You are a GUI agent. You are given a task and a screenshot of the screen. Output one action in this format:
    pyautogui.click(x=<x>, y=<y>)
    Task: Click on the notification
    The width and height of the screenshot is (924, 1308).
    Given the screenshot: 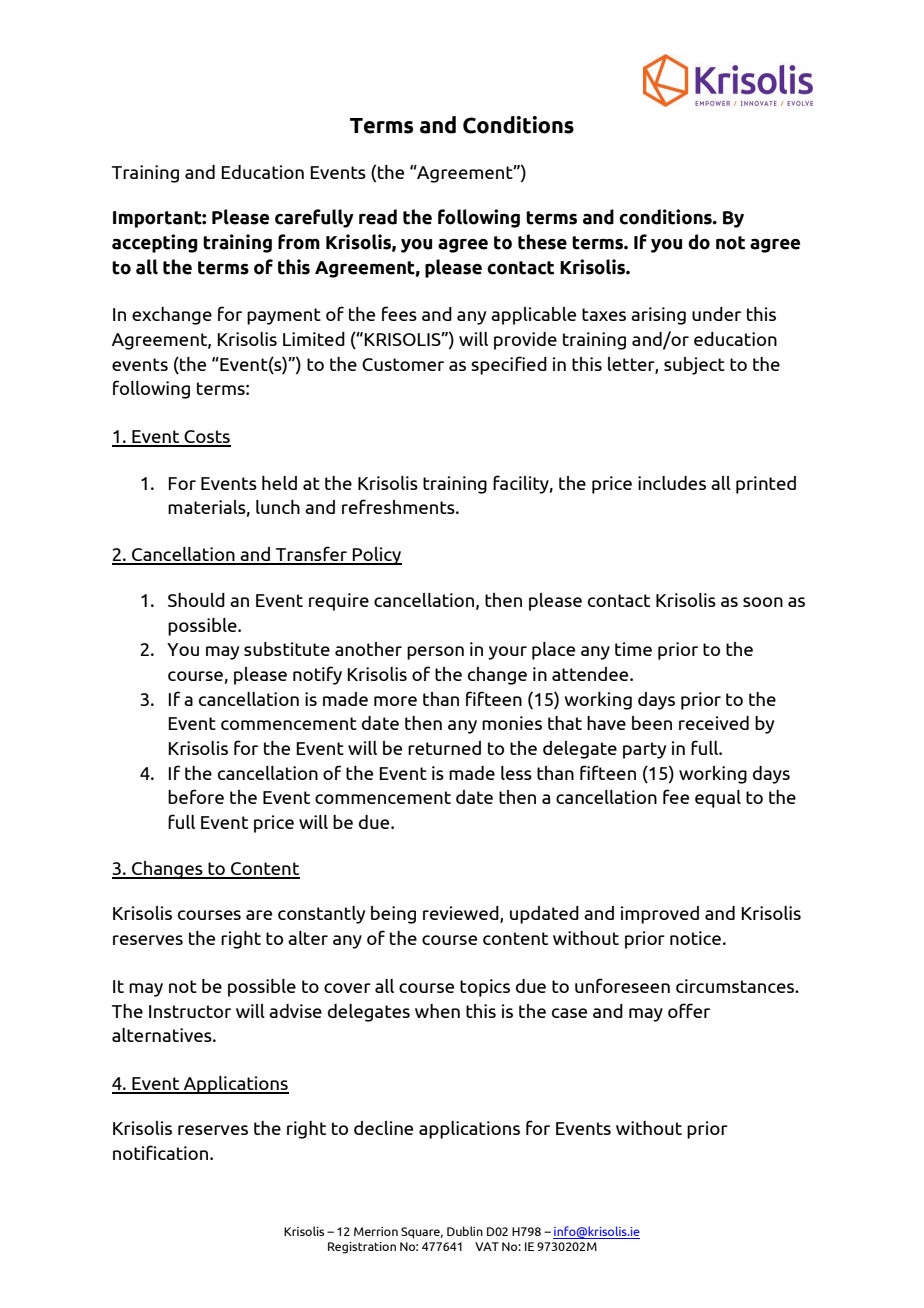 What is the action you would take?
    pyautogui.click(x=162, y=1152)
